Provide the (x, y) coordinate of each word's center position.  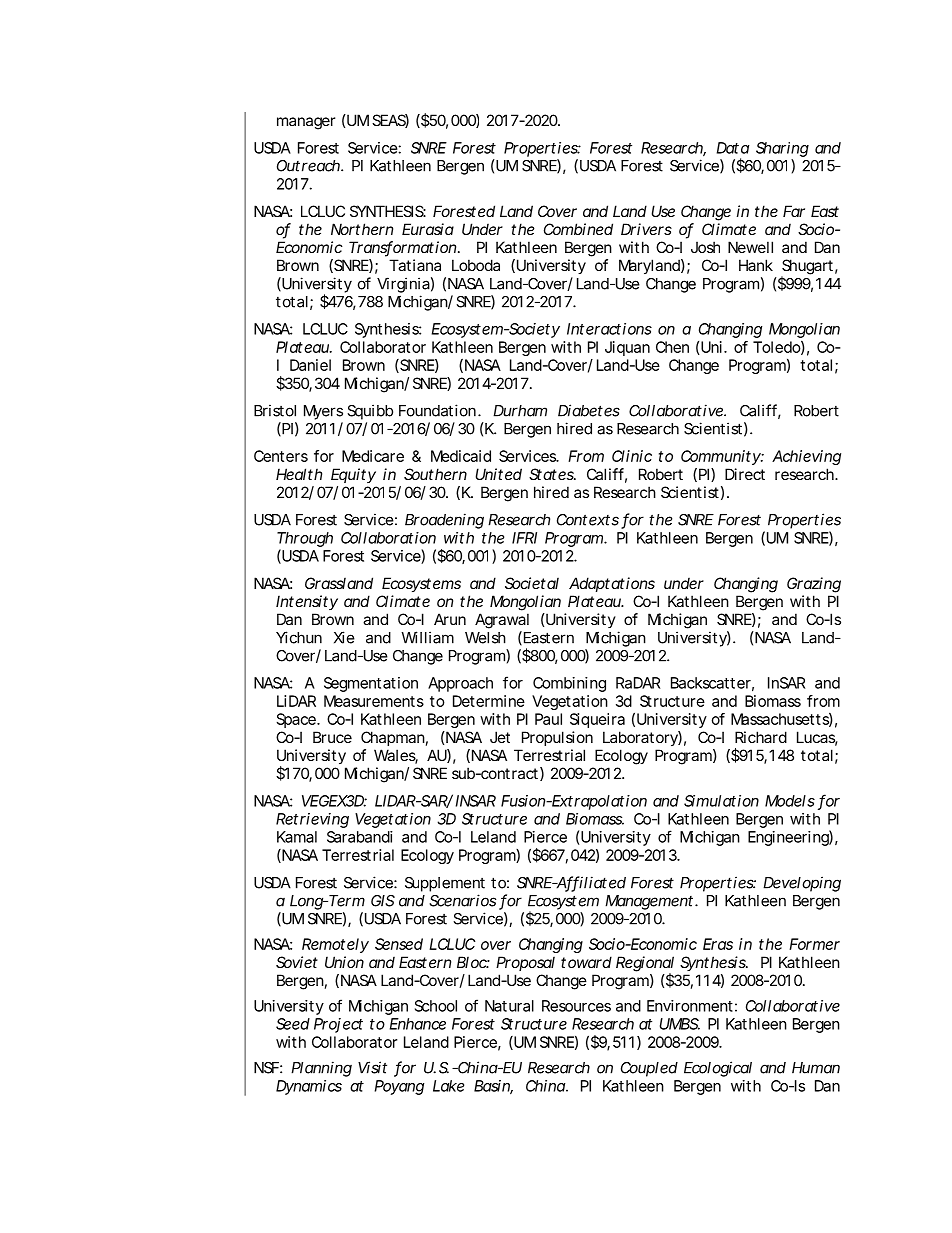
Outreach (309, 166)
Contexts (588, 520)
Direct (745, 474)
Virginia (403, 285)
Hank (756, 265)
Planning (321, 1069)
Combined (578, 229)
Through (305, 541)
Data (733, 148)
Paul (548, 719)
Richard (761, 737)
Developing (802, 884)
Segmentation (371, 684)
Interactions (609, 329)
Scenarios (462, 900)
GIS (383, 901)
